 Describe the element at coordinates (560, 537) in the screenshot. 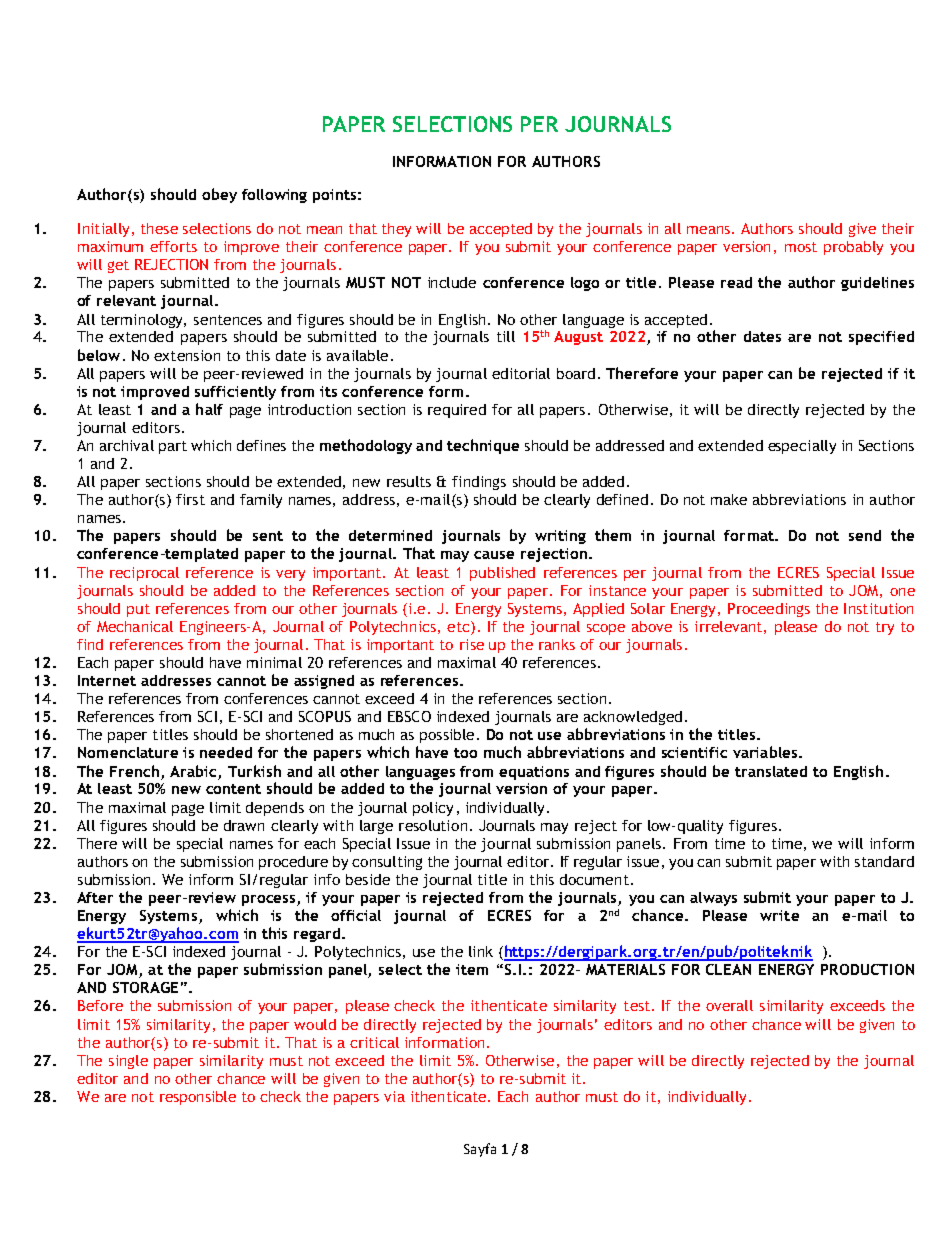

I see `writing` at that location.
